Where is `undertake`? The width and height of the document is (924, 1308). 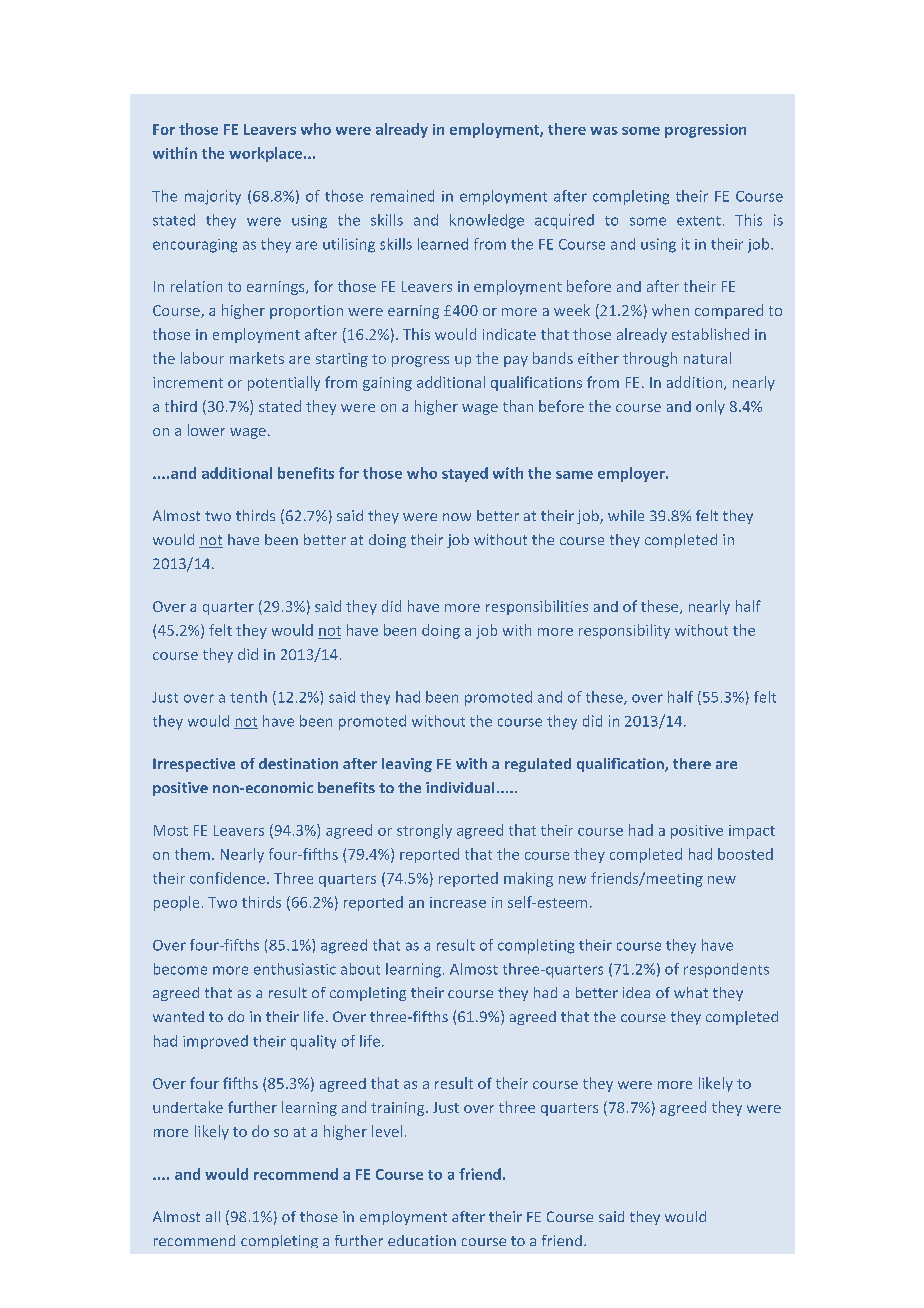
undertake is located at coordinates (188, 1107).
